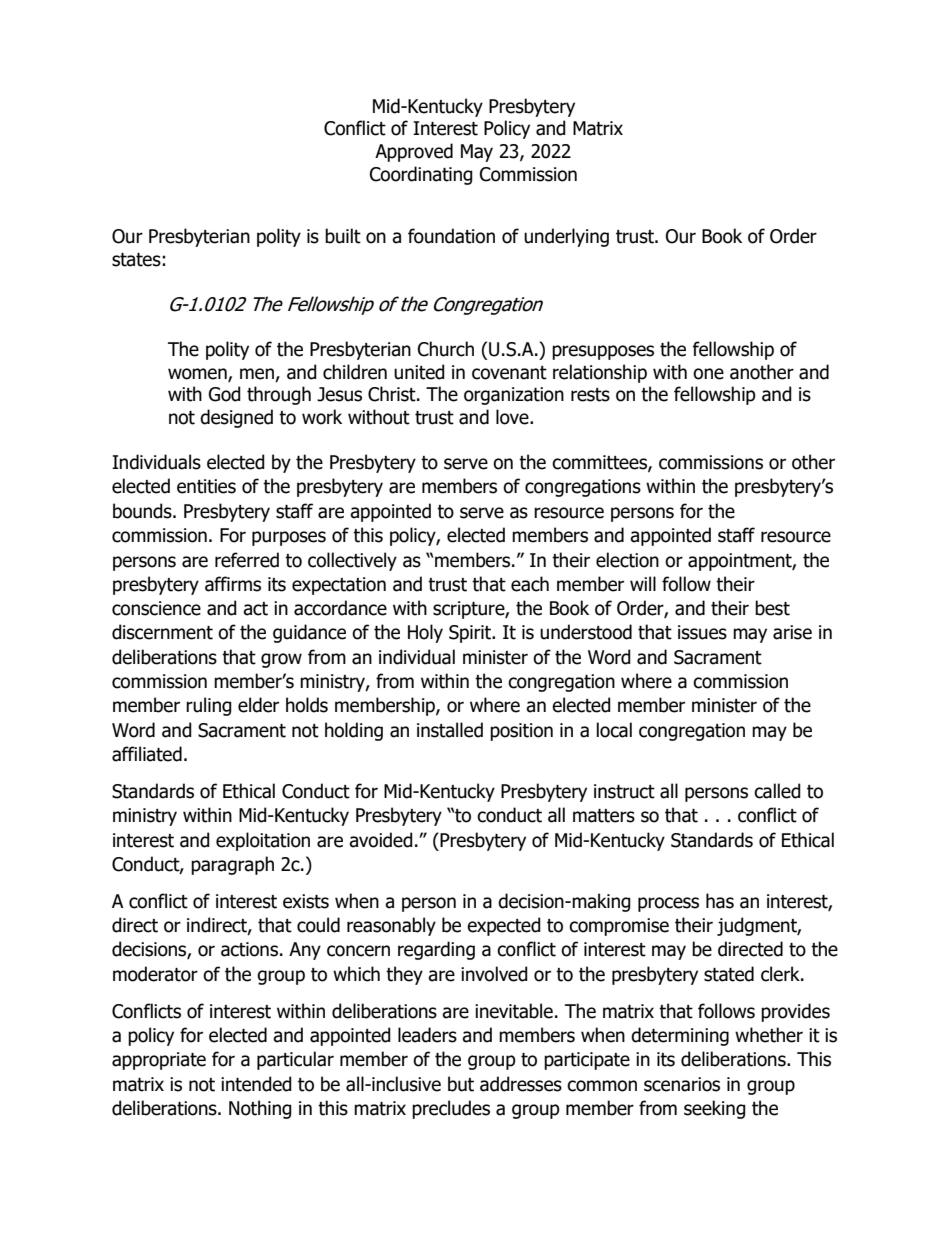 This page has height=1233, width=952. What do you see at coordinates (343, 236) in the page?
I see `built` at bounding box center [343, 236].
